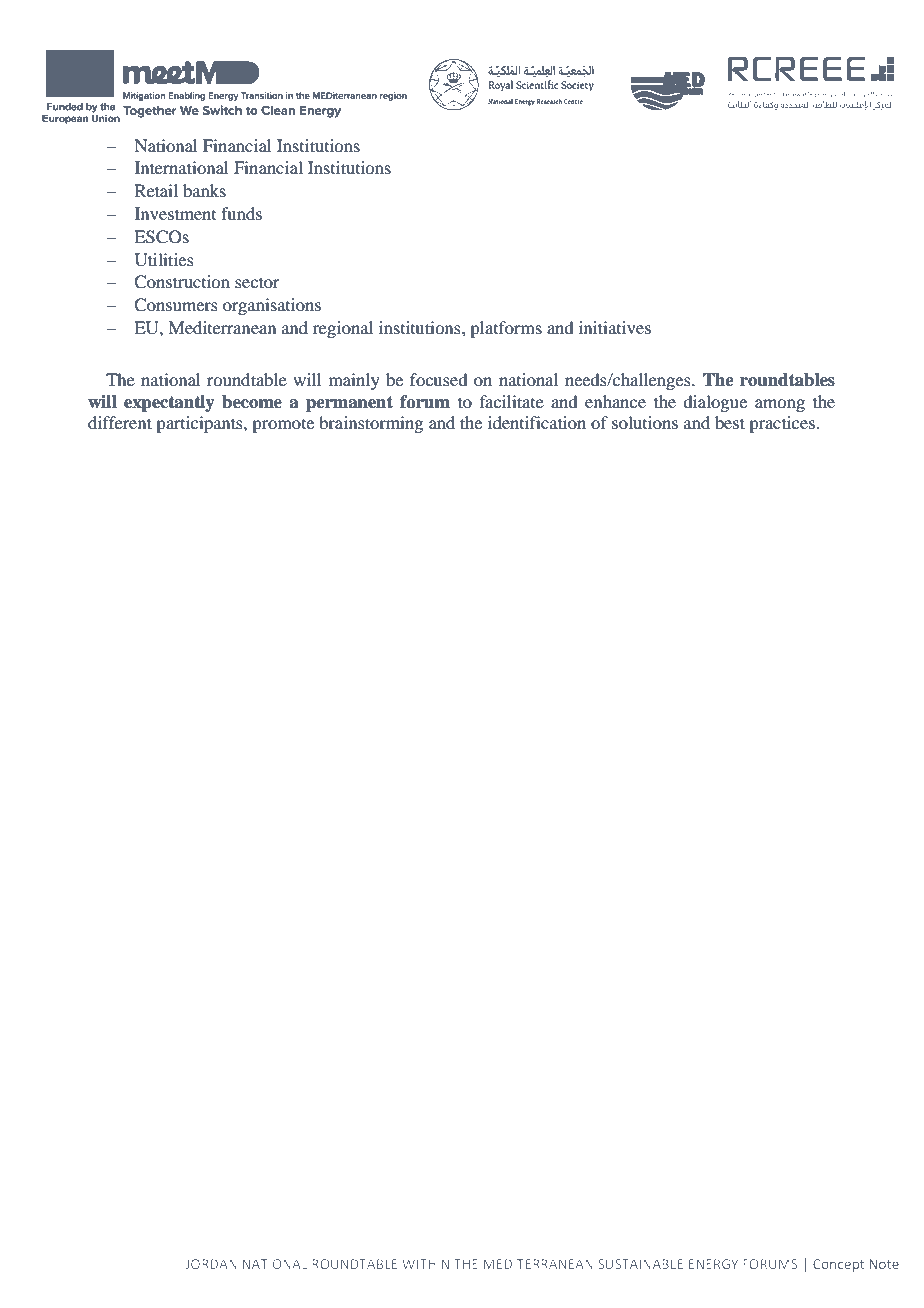  I want to click on JORDAN, so click(211, 1264).
